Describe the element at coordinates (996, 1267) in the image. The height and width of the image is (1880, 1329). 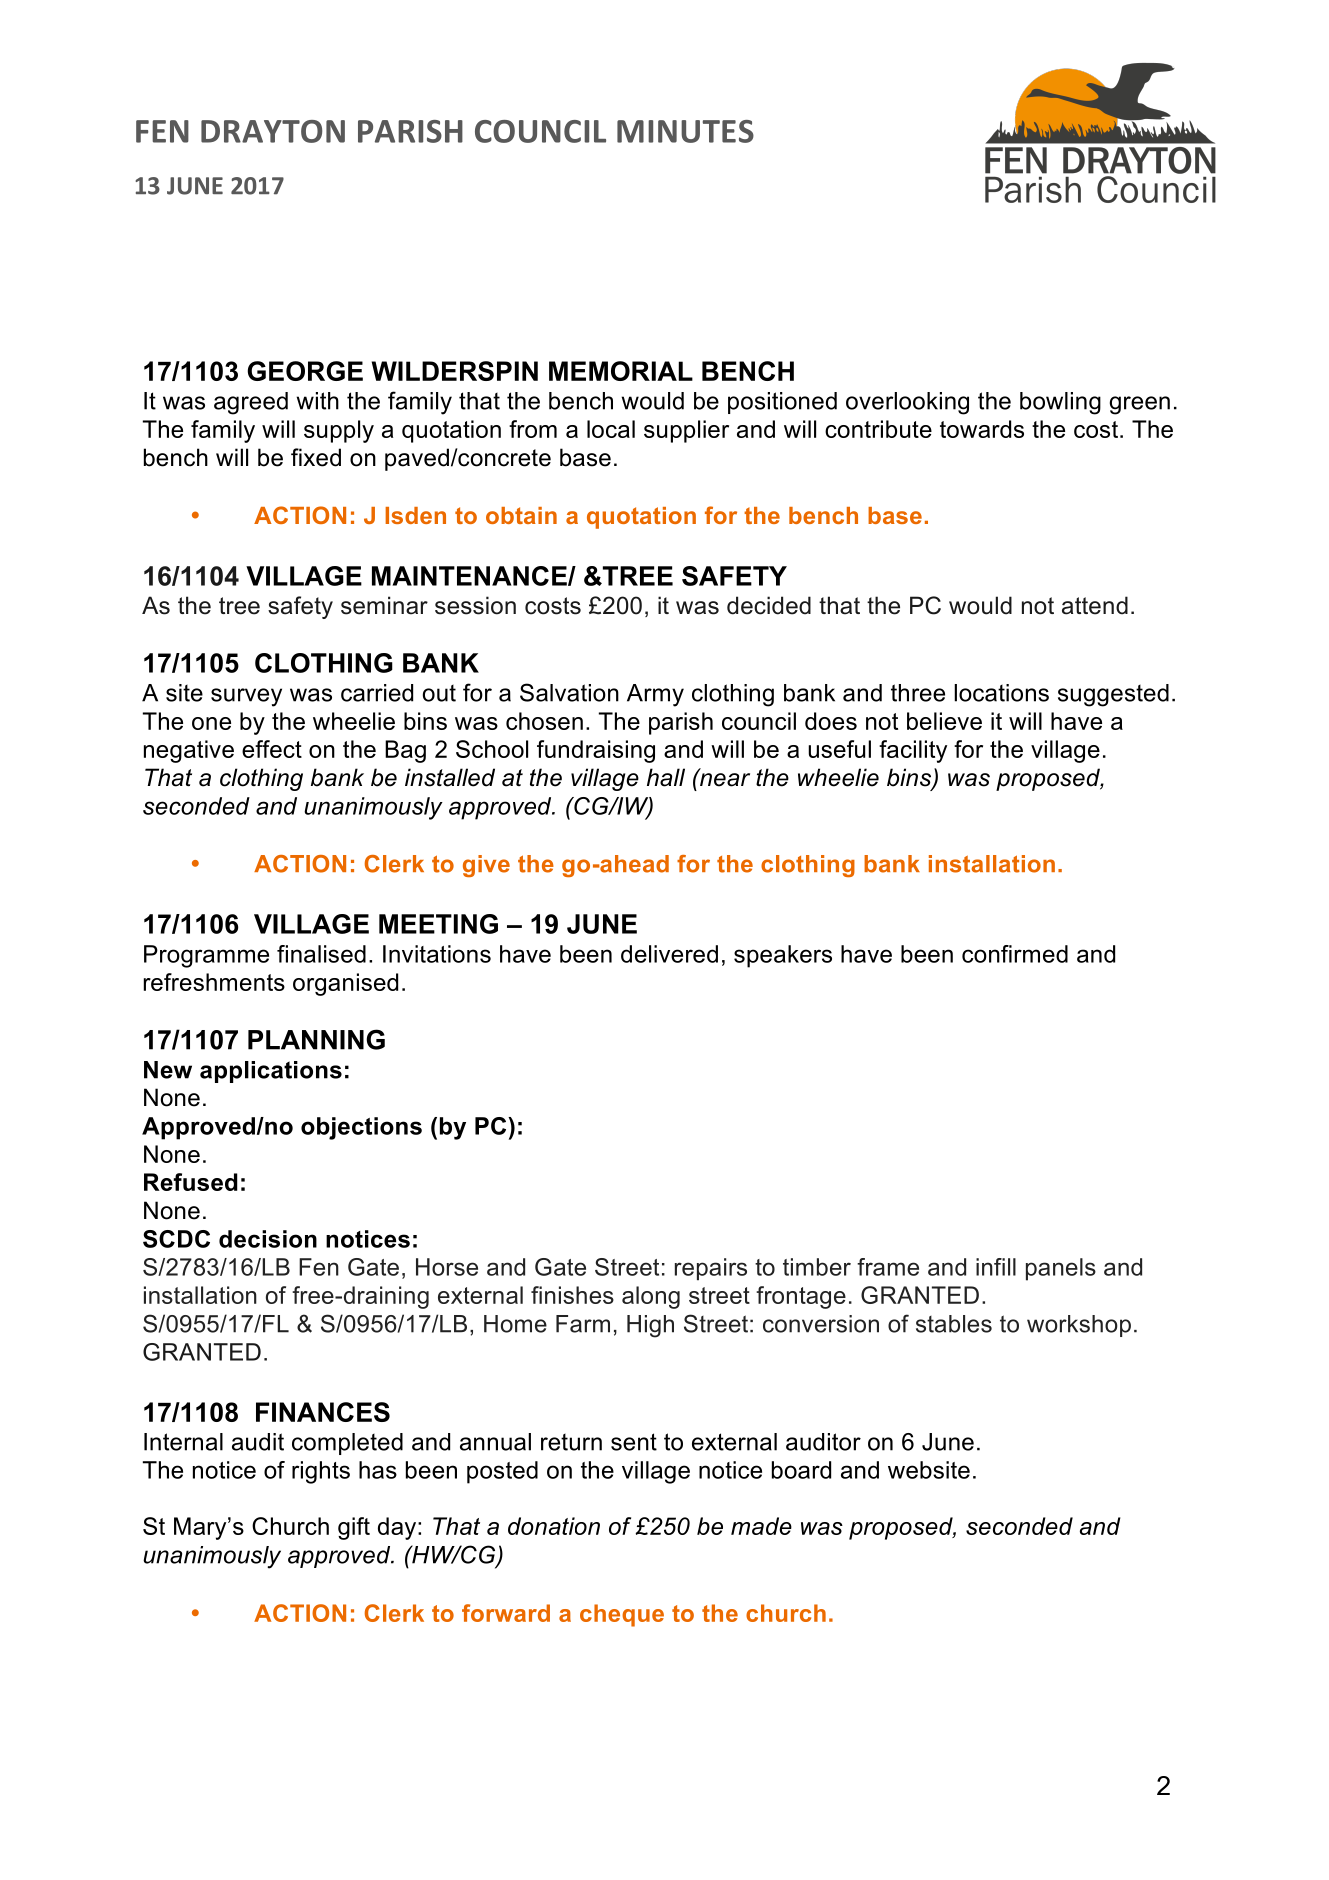
I see `infill` at that location.
